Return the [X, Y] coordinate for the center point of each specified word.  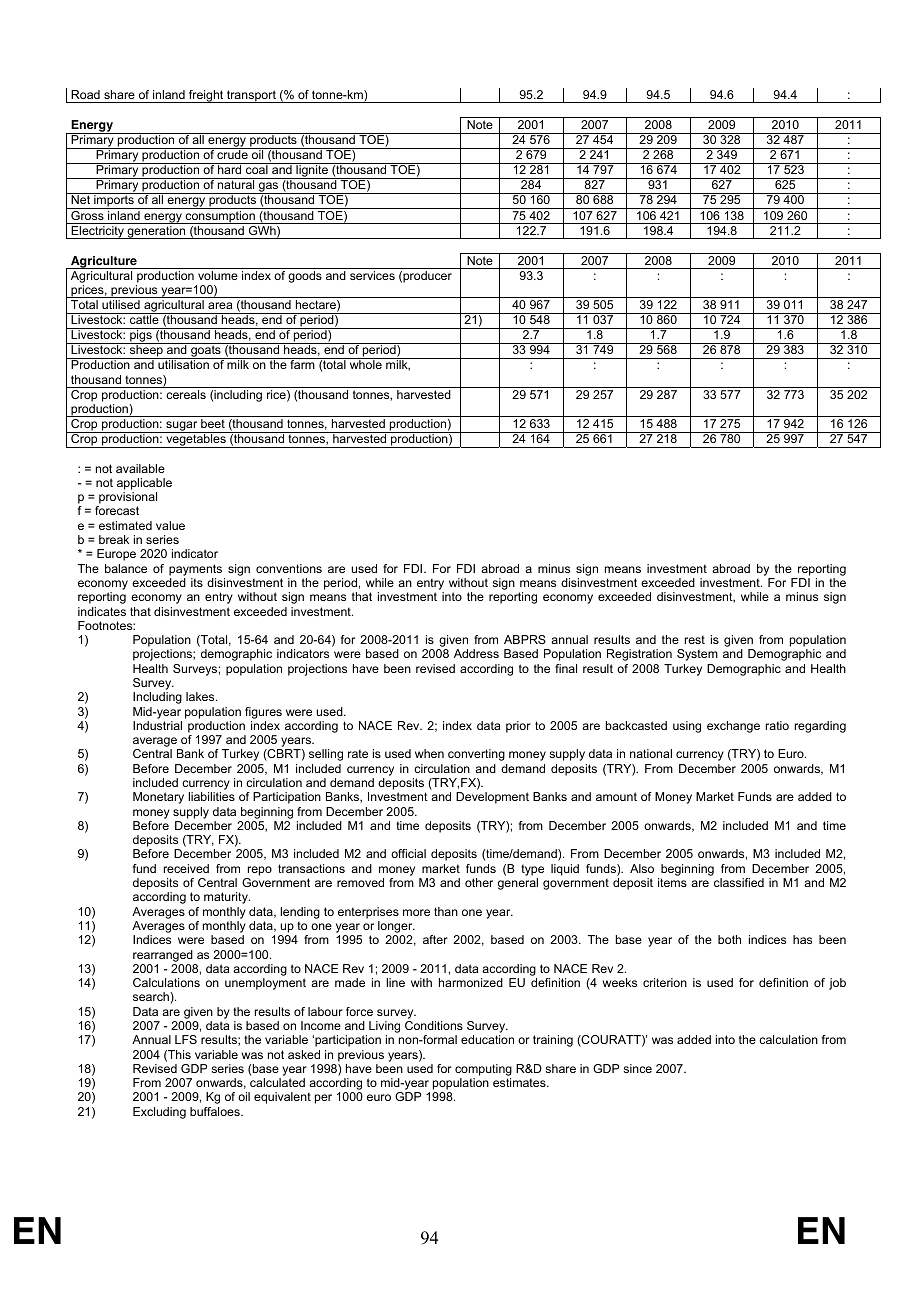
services [372, 275]
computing [483, 1070]
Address [476, 653]
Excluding [159, 1113]
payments [195, 570]
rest [695, 639]
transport [251, 96]
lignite [312, 172]
